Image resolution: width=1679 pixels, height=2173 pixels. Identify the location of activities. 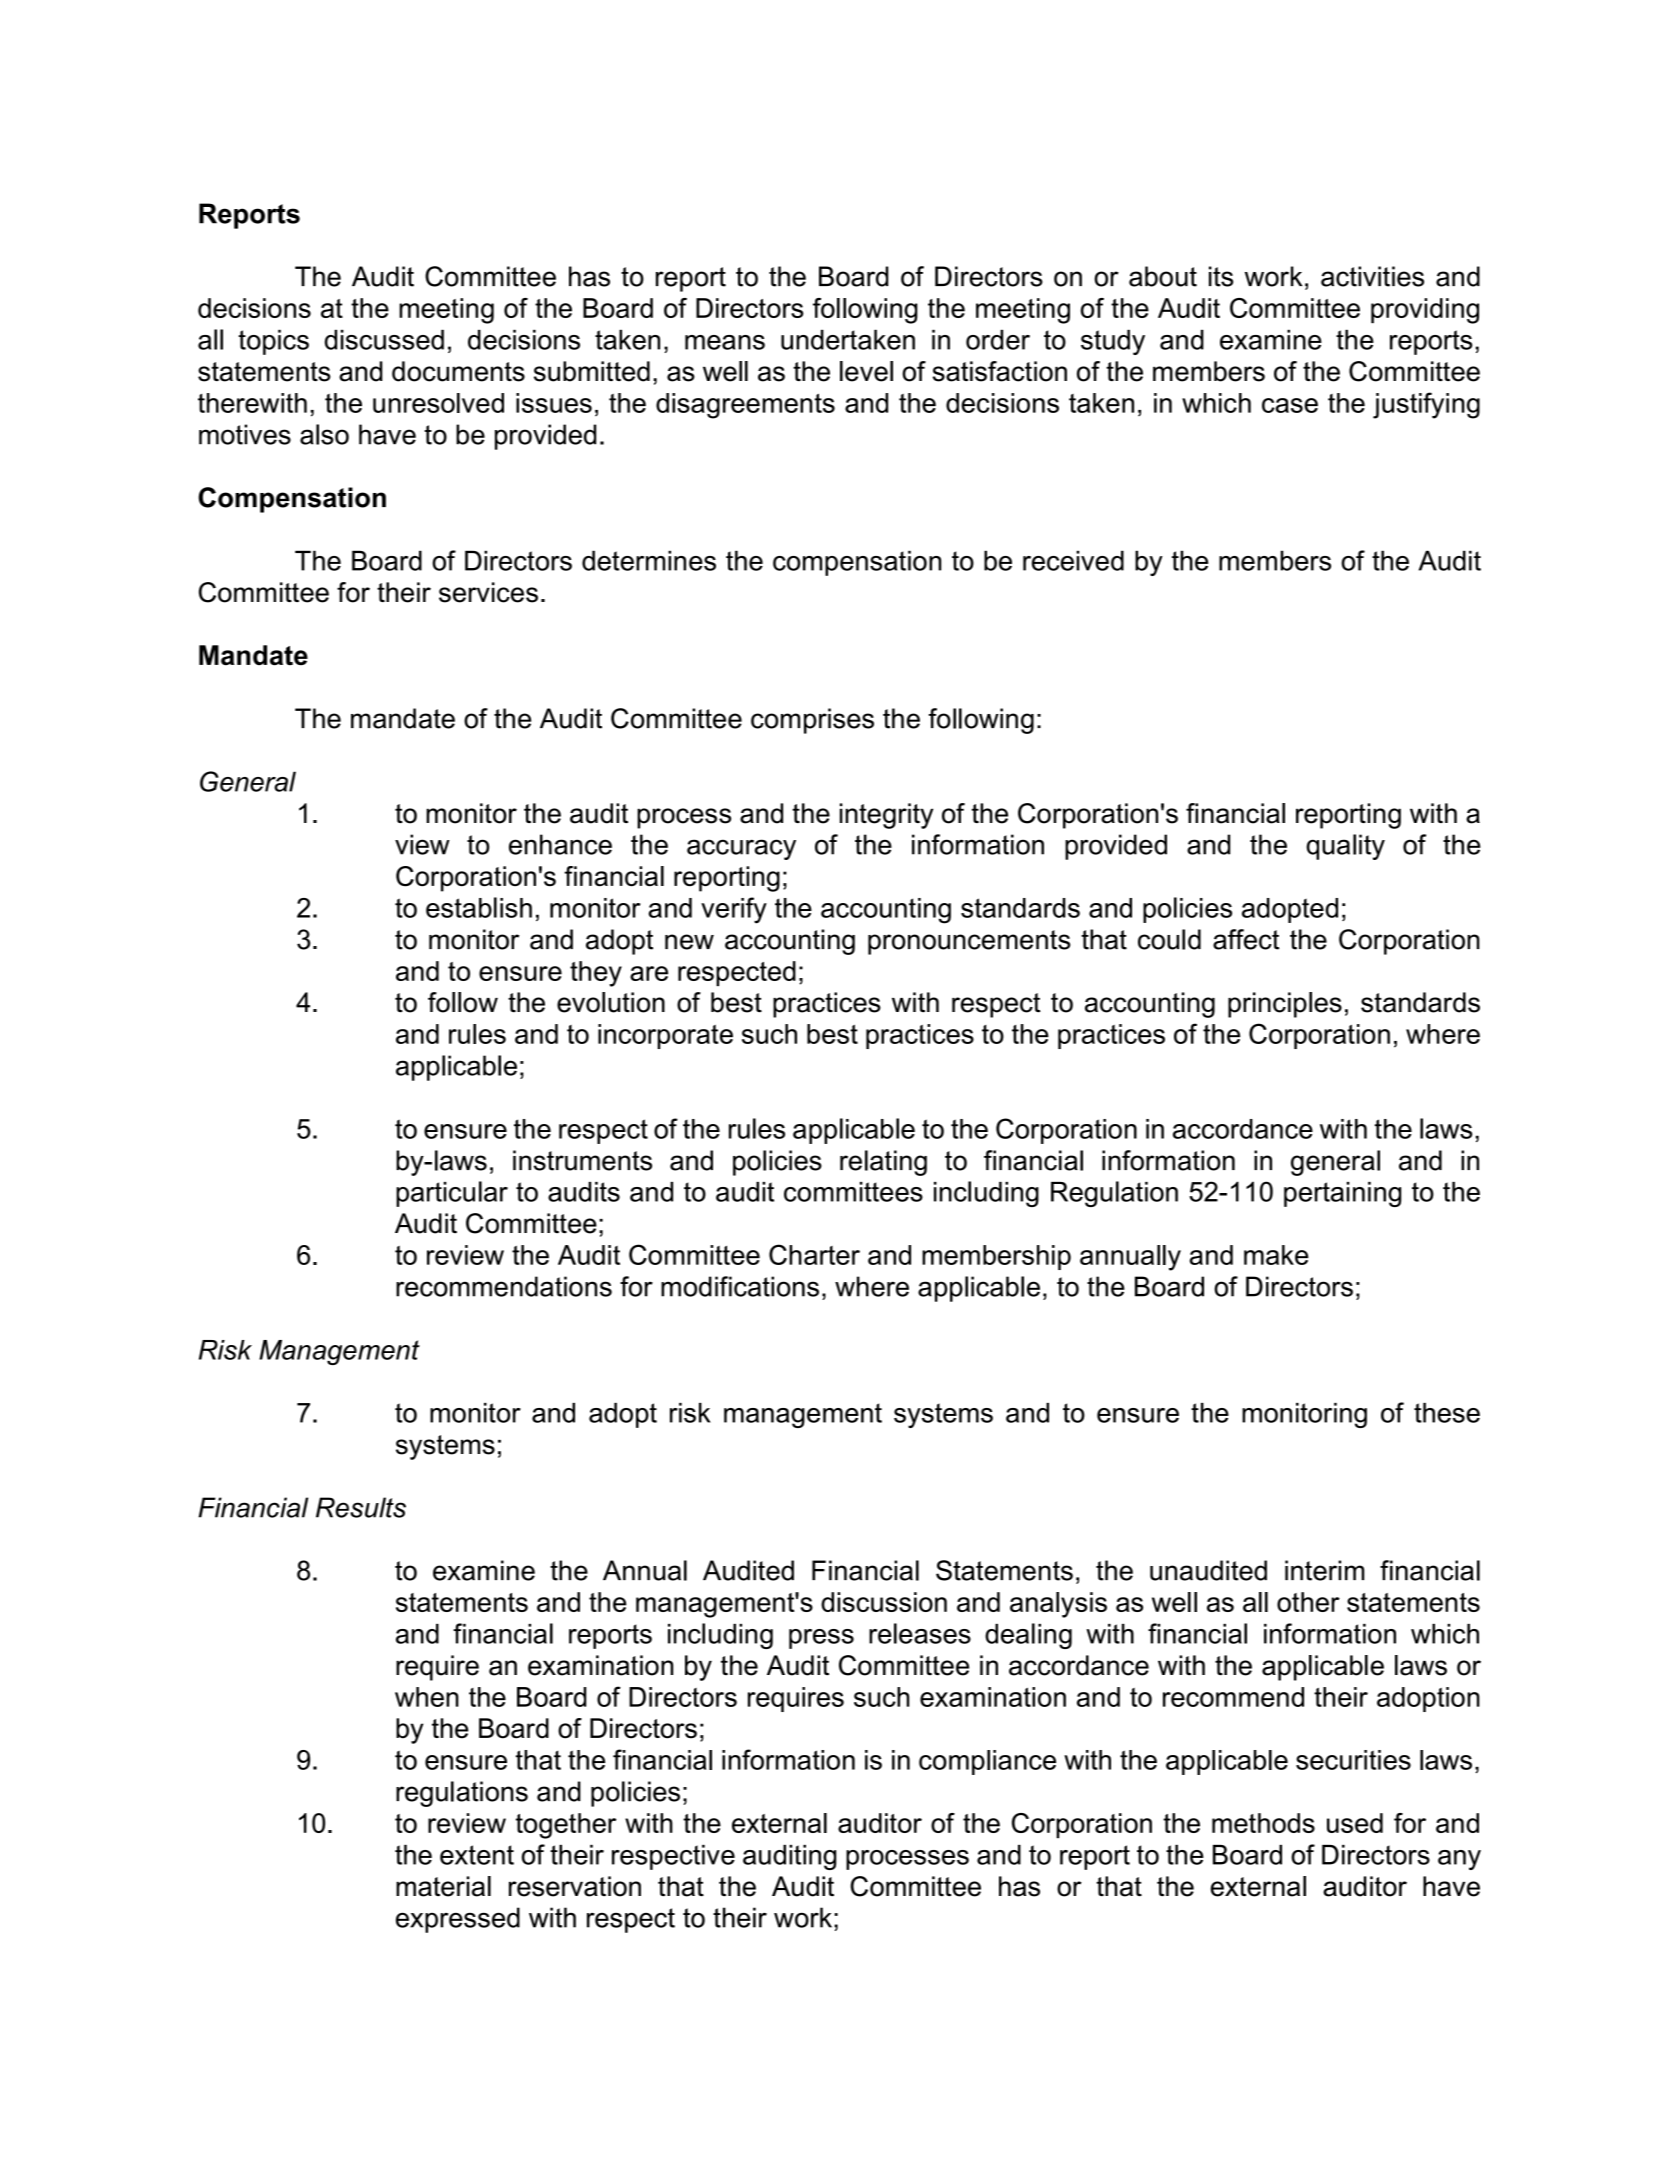
(1372, 276).
